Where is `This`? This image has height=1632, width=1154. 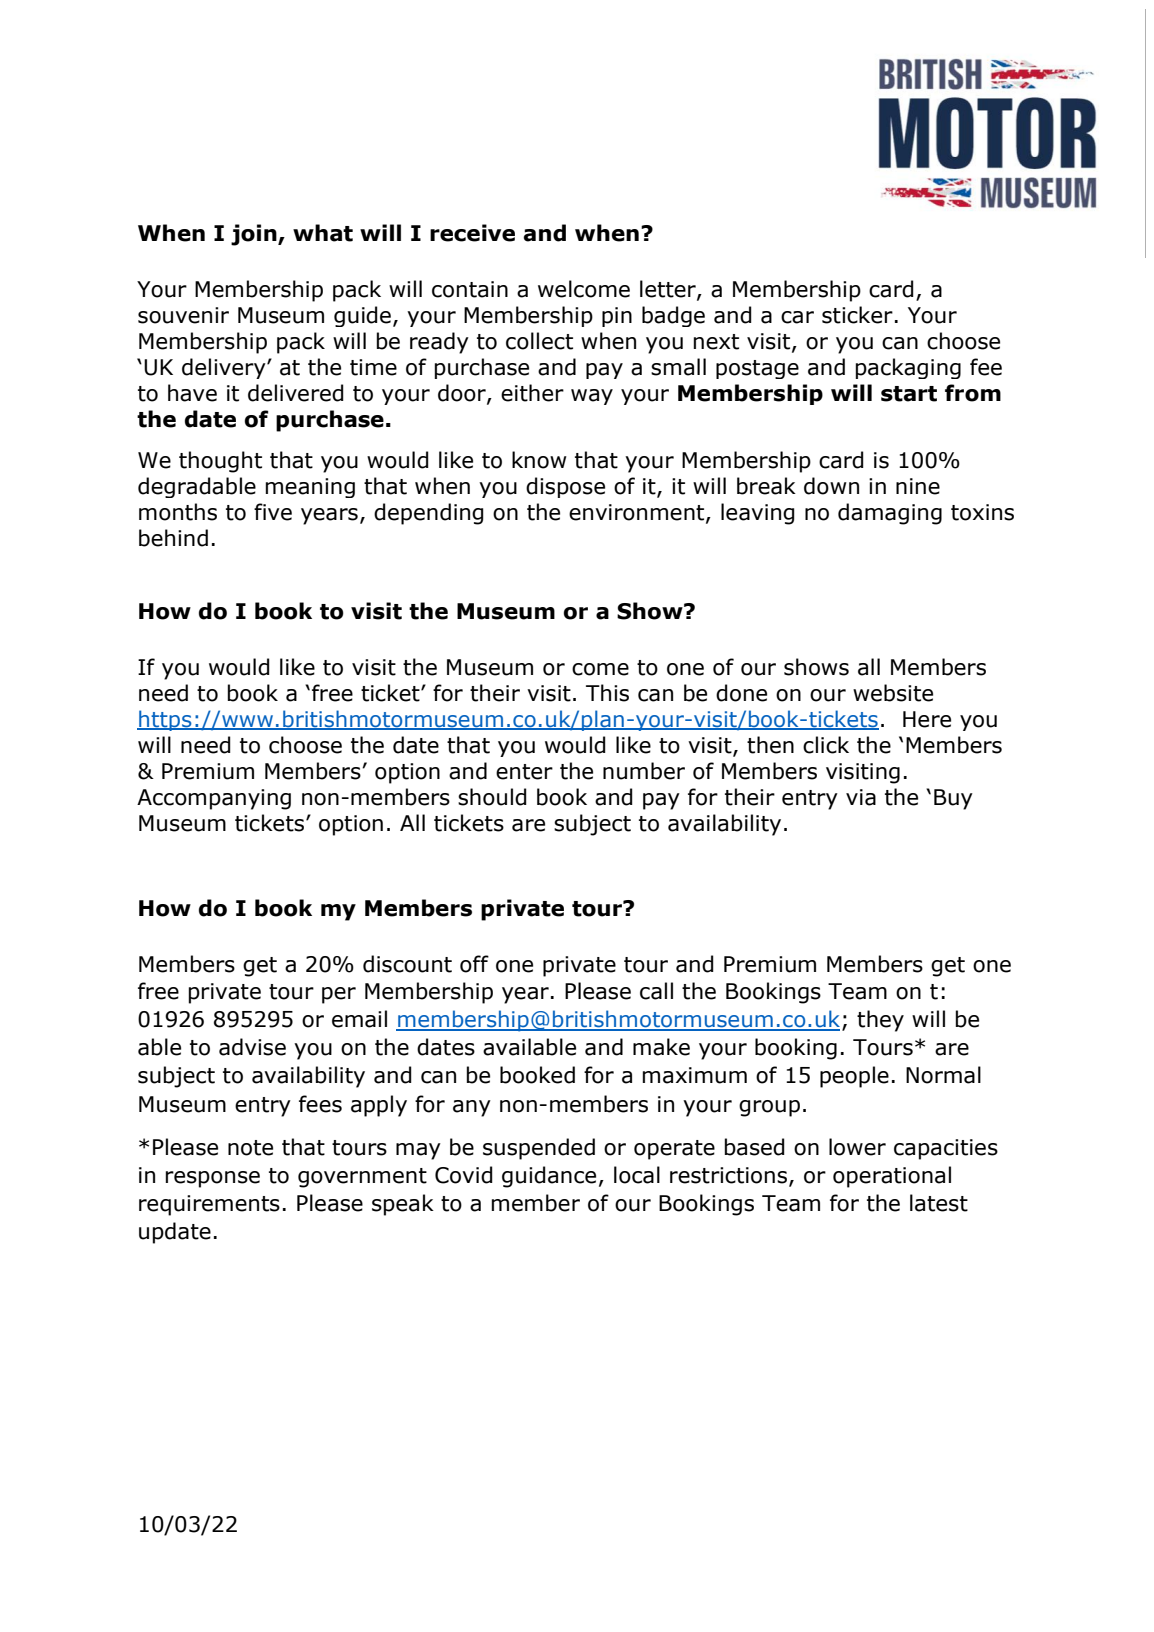
This is located at coordinates (607, 693).
